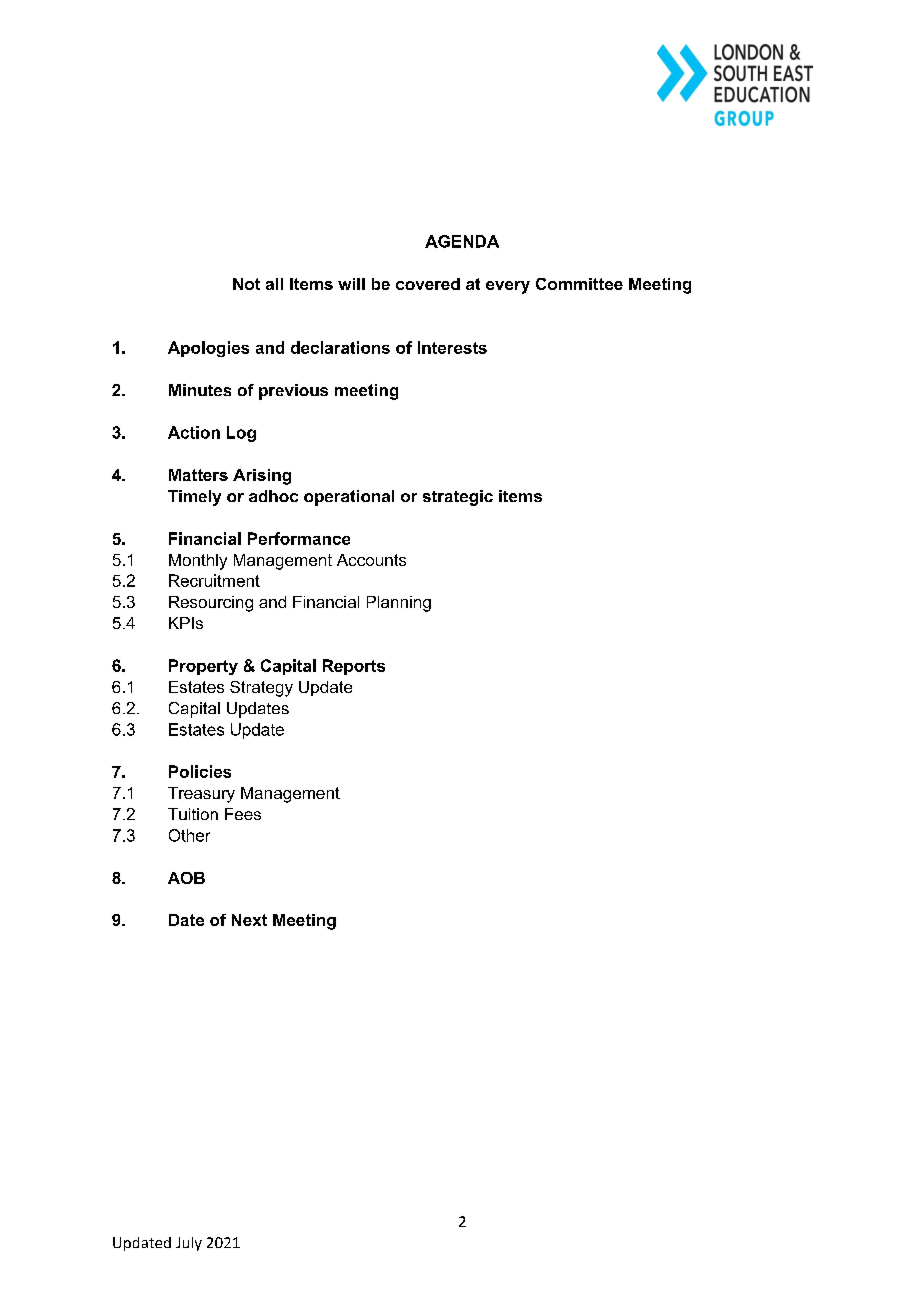  Describe the element at coordinates (508, 287) in the screenshot. I see `every` at that location.
